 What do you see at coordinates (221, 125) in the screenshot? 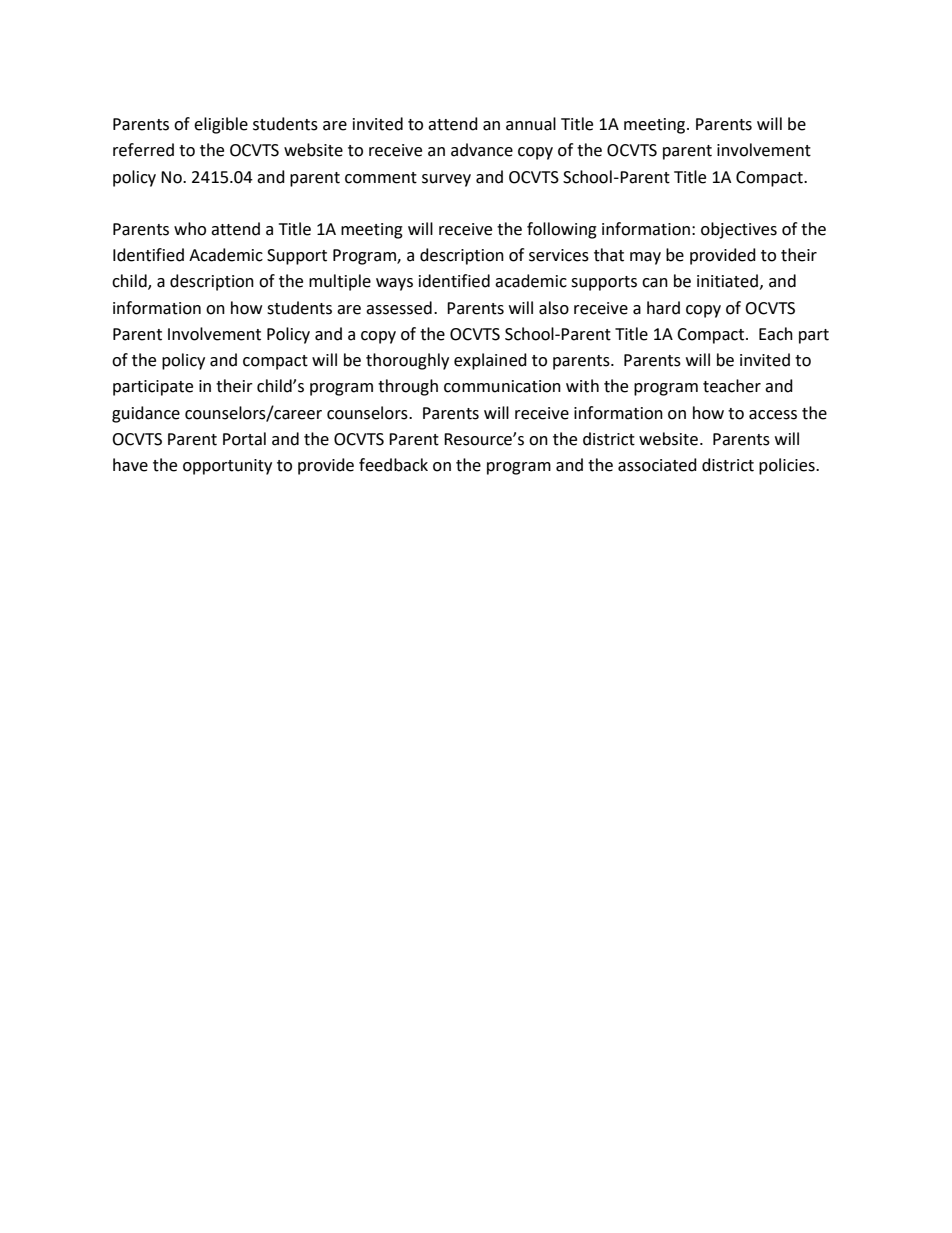
I see `eligible` at bounding box center [221, 125].
